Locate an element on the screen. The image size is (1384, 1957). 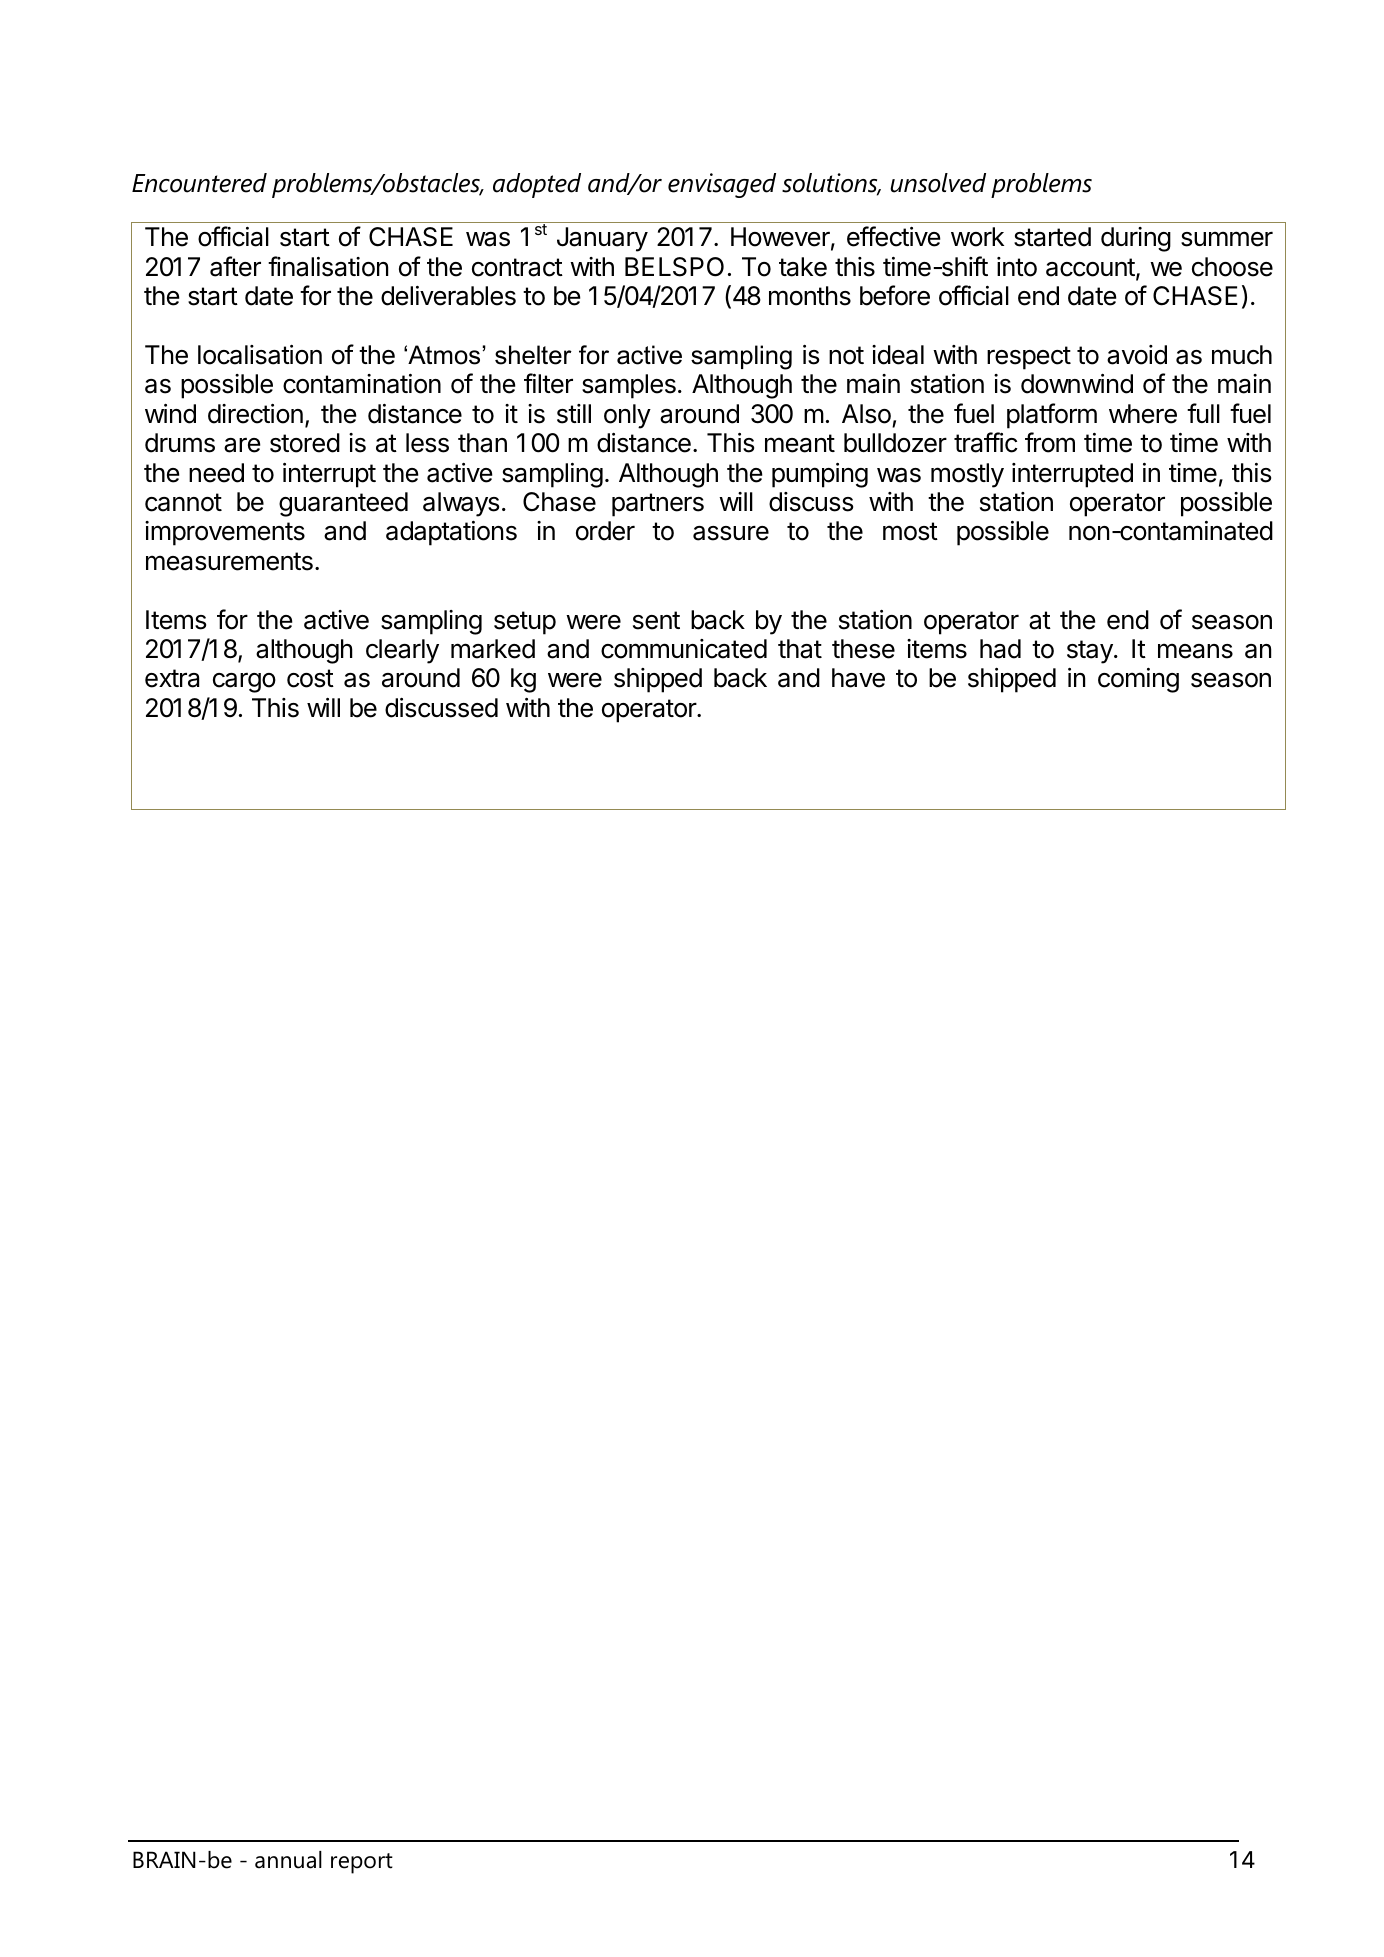
stay is located at coordinates (1091, 652).
